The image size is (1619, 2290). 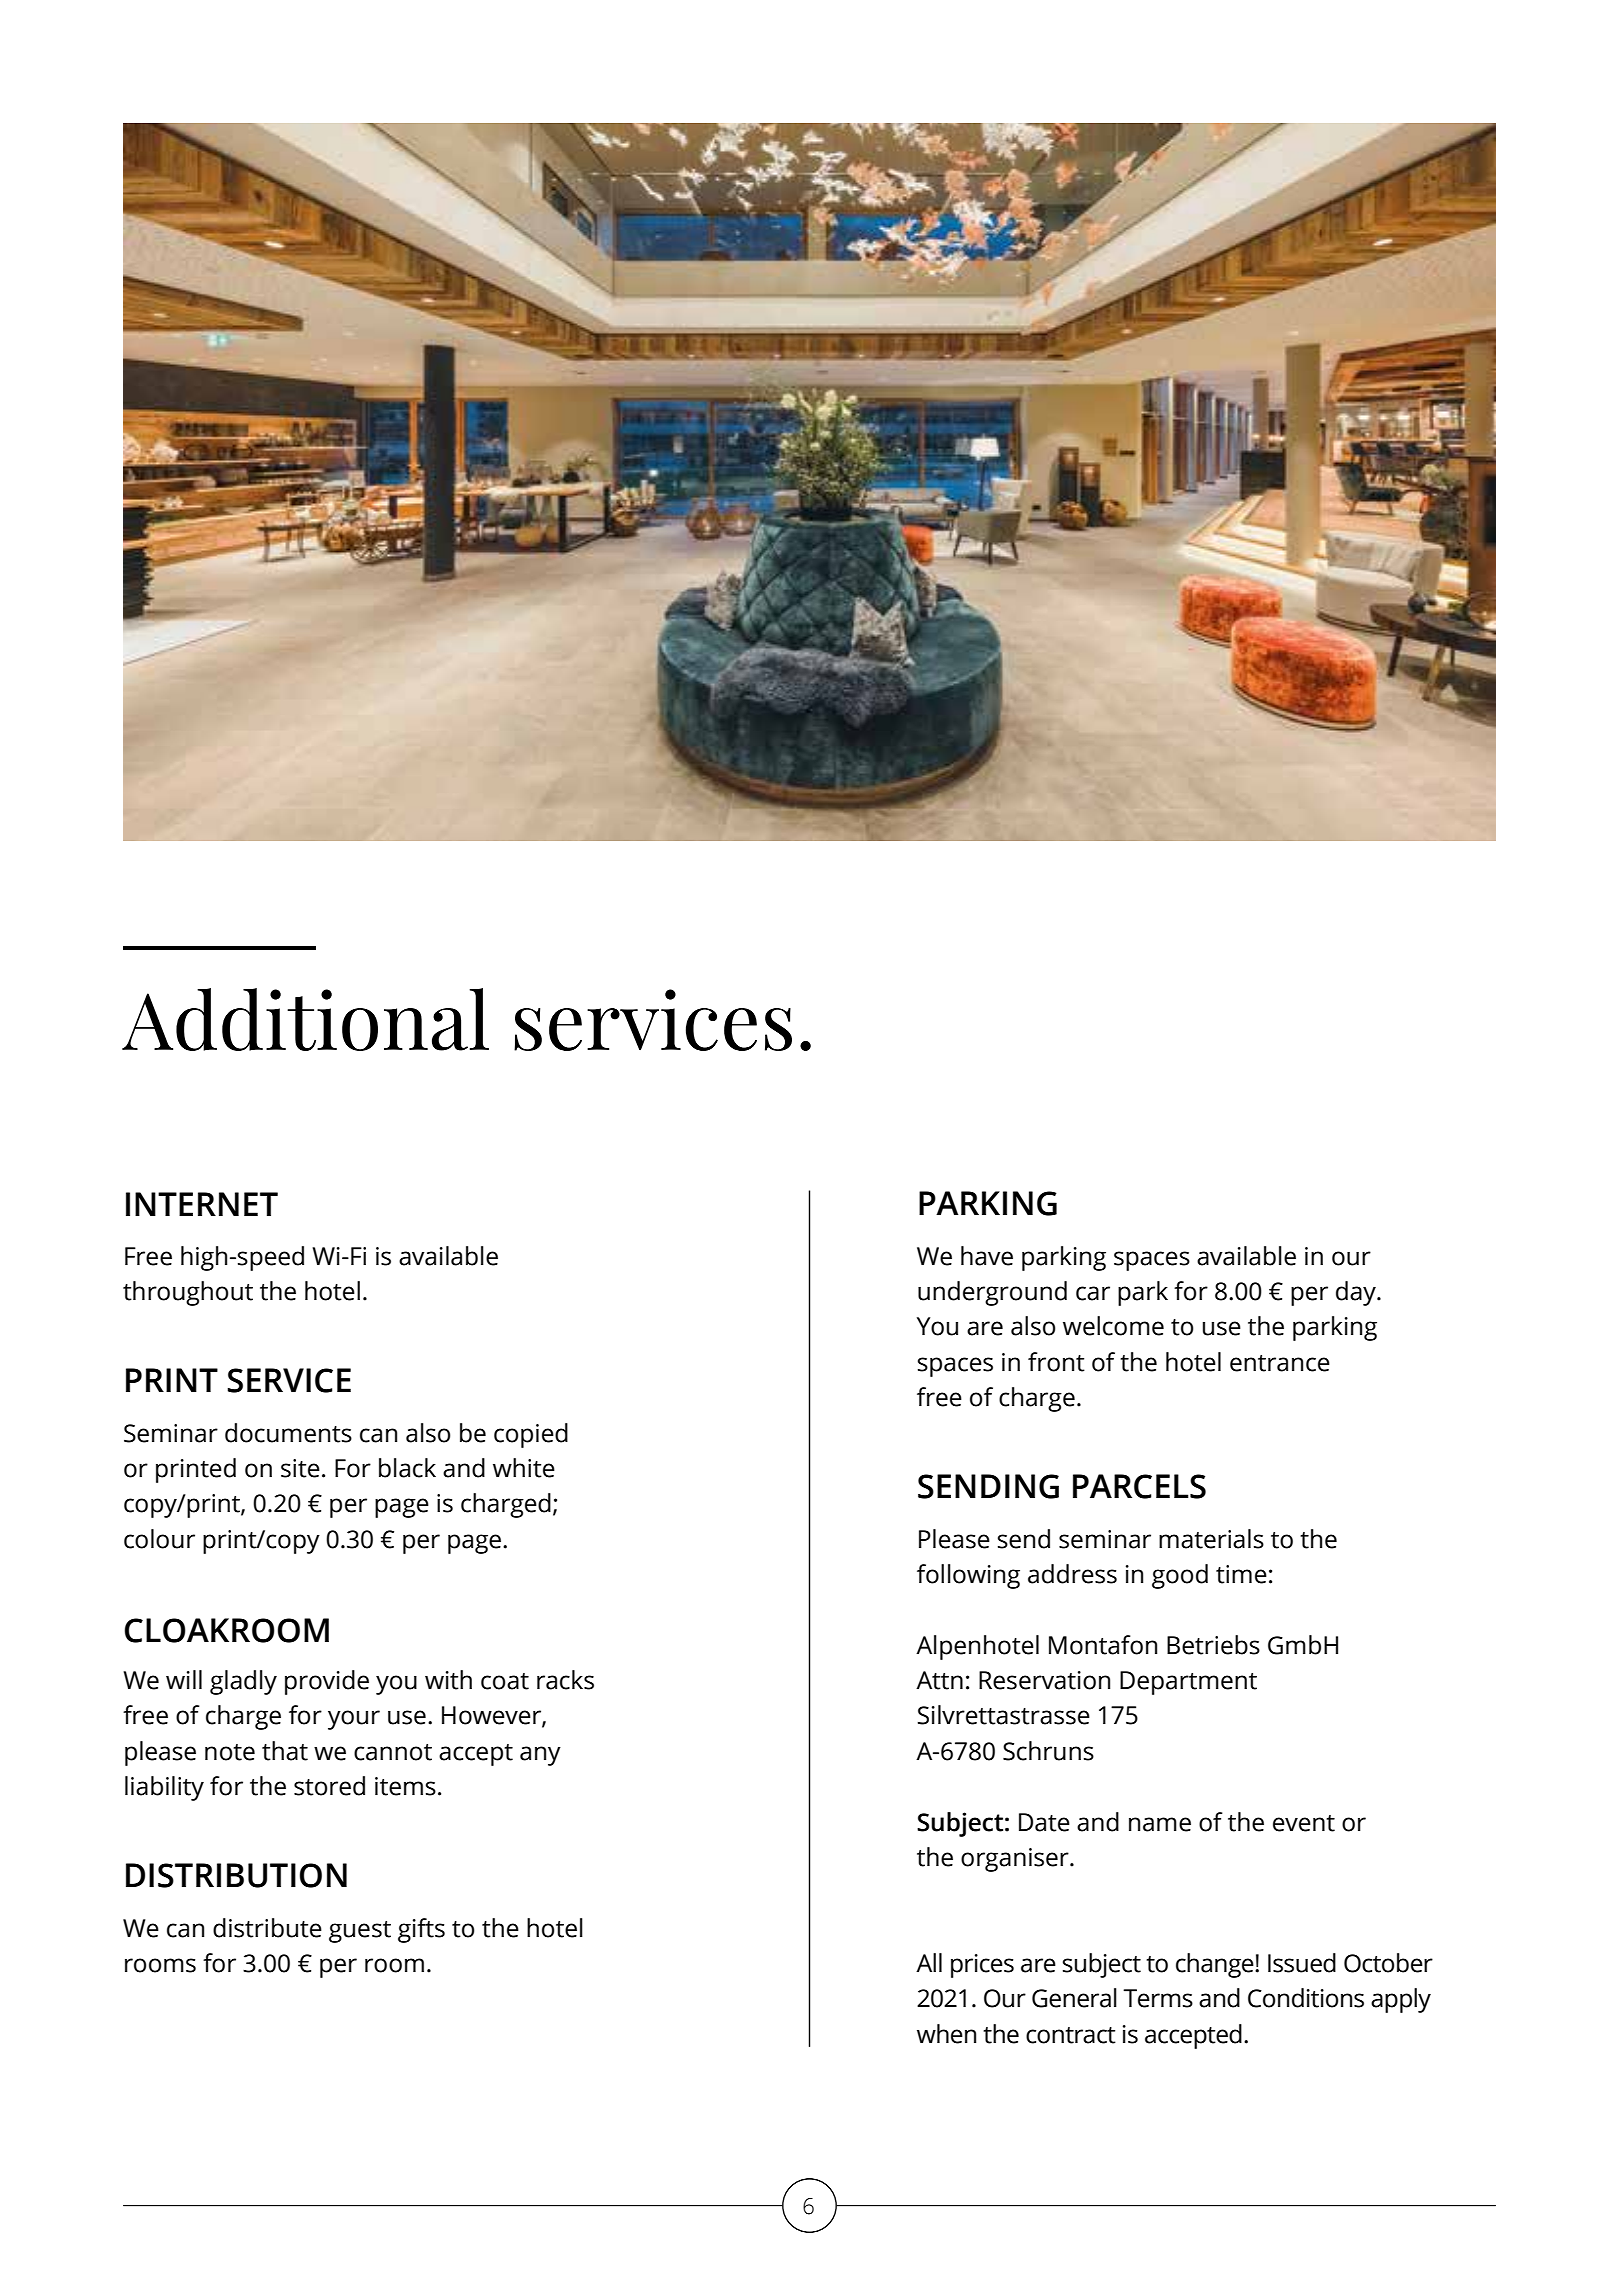 What do you see at coordinates (360, 1932) in the image?
I see `guest` at bounding box center [360, 1932].
